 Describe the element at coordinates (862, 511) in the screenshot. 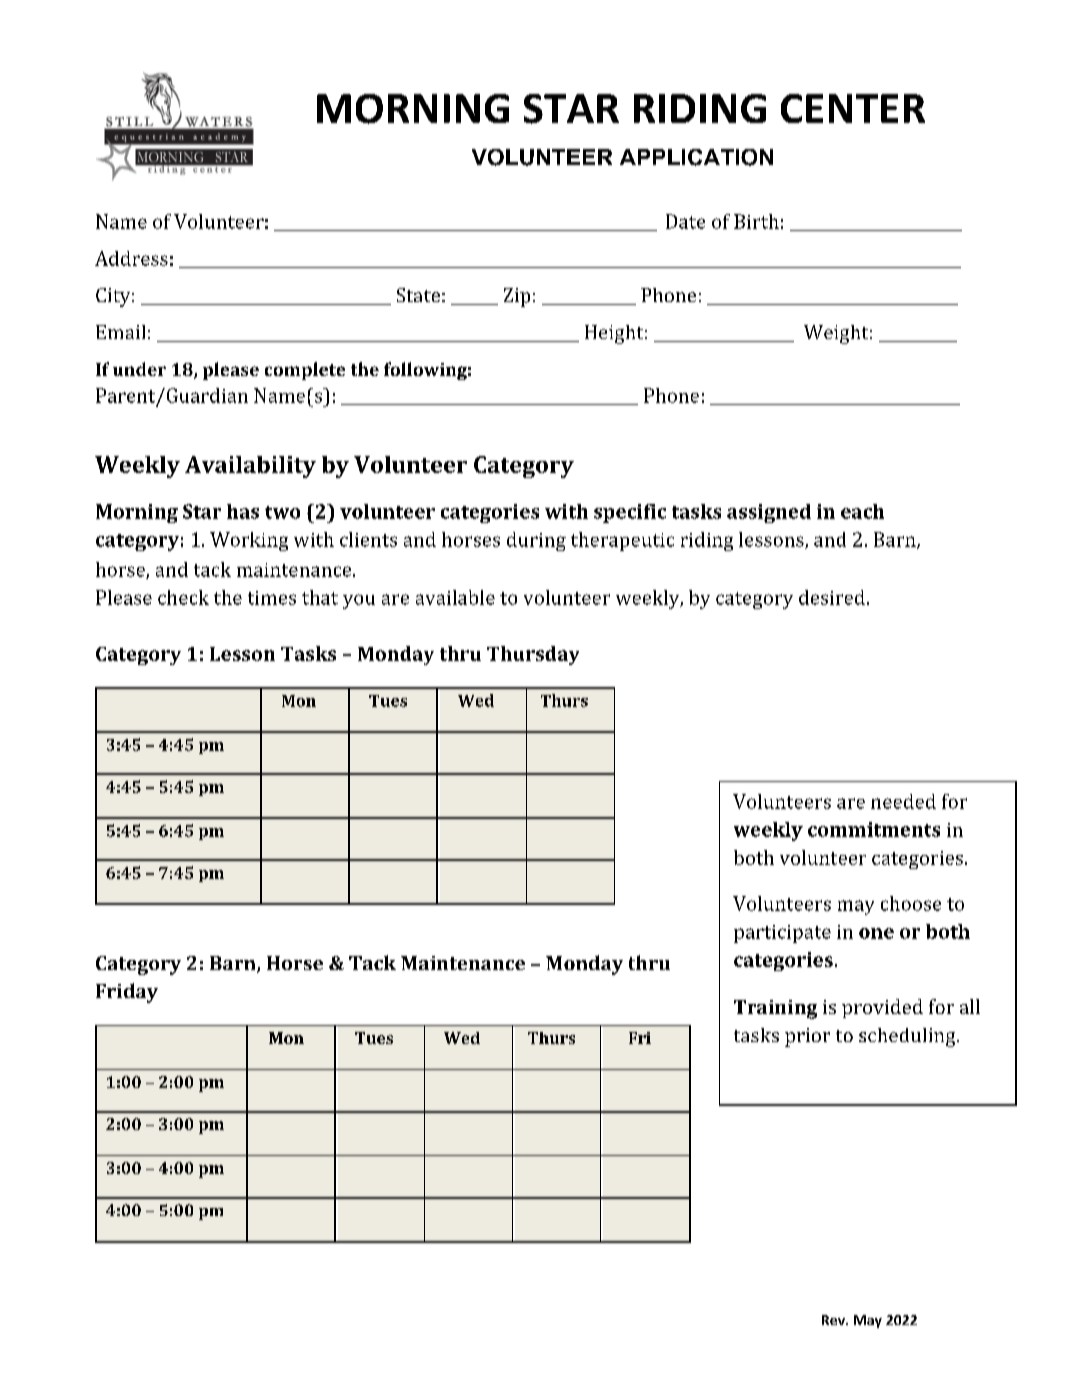

I see `each` at that location.
